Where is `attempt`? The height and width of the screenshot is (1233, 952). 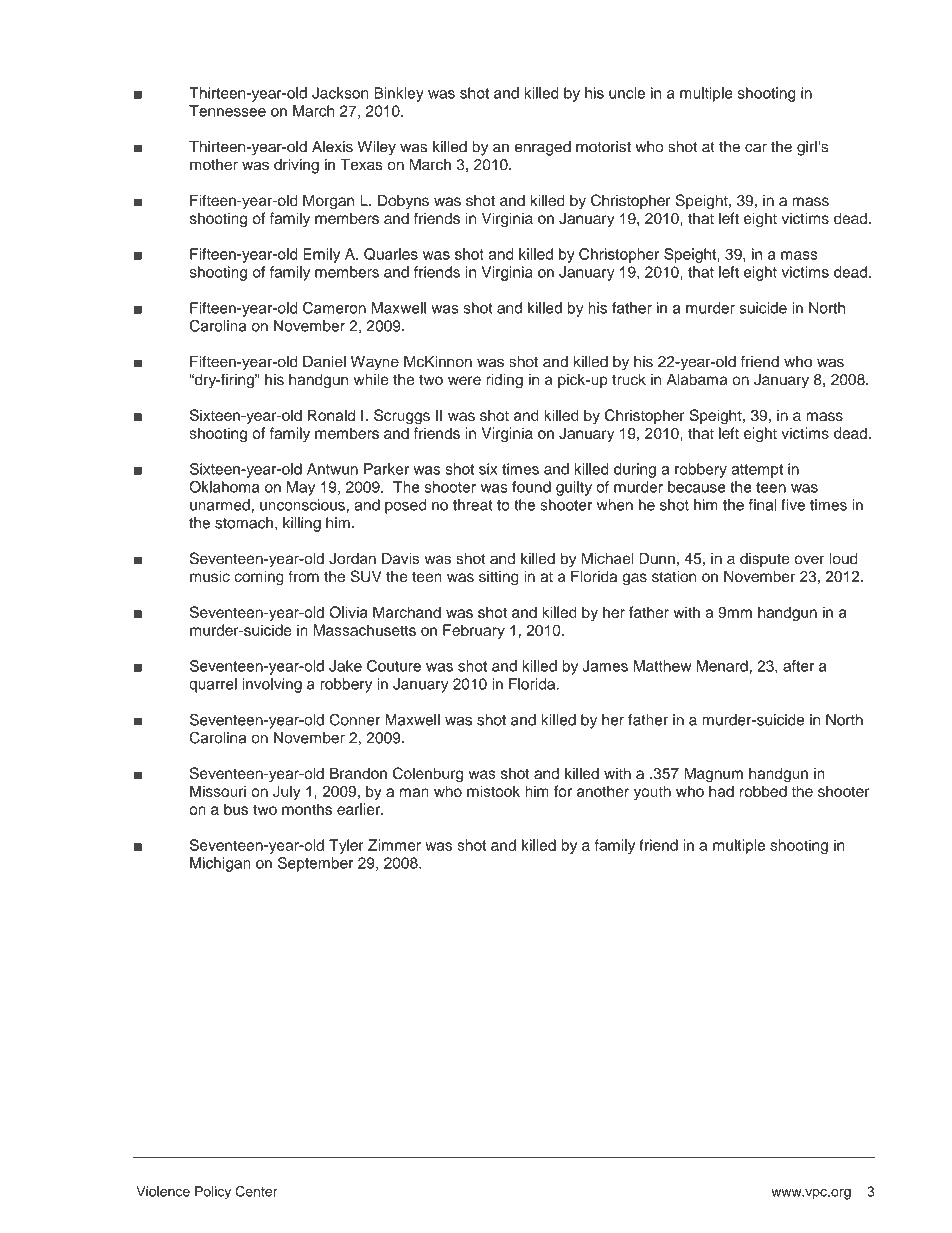
attempt is located at coordinates (757, 471).
